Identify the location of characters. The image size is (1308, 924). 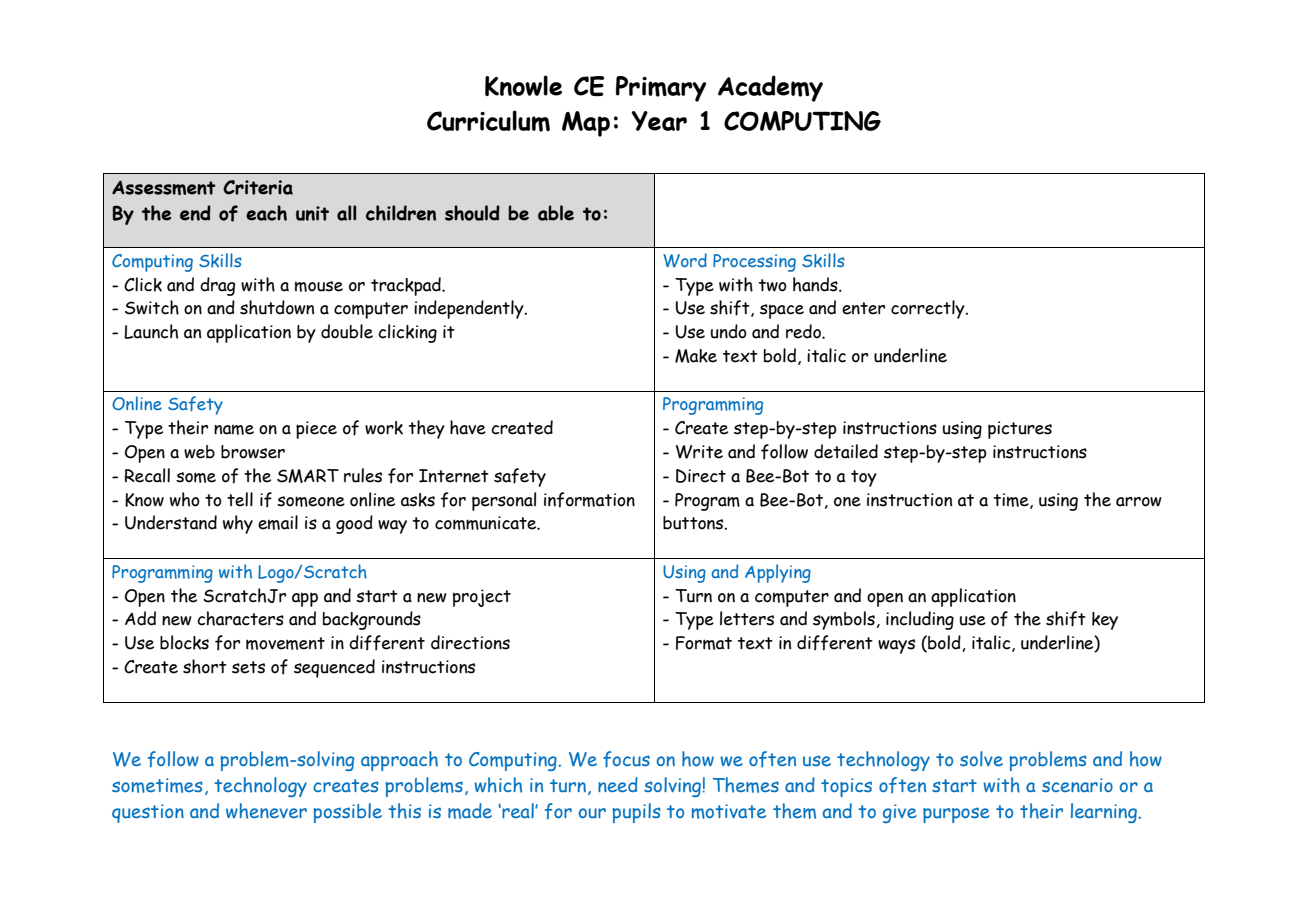
(240, 618).
